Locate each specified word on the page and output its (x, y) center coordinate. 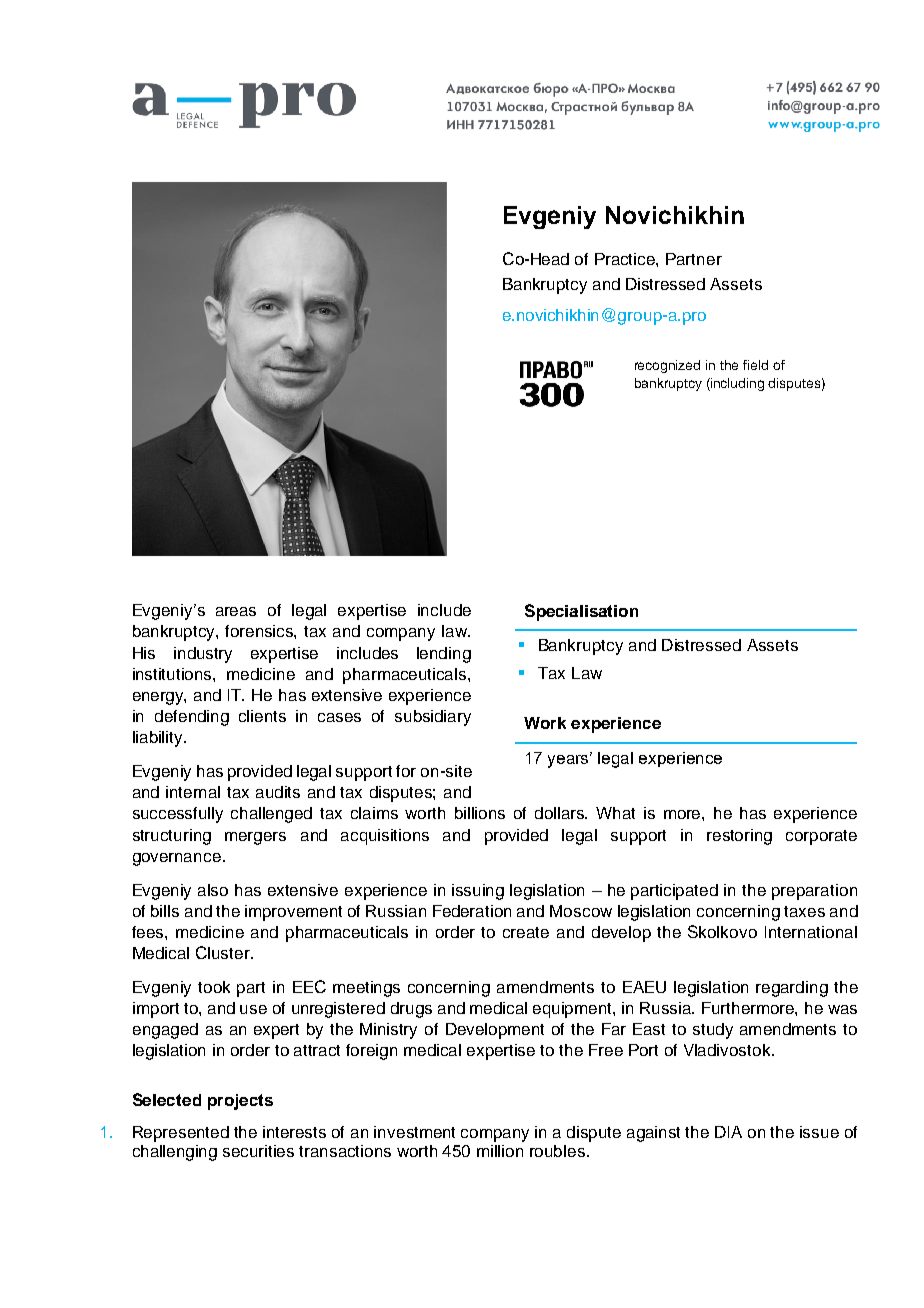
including (736, 384)
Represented (181, 1134)
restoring (739, 837)
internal (193, 792)
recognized (667, 366)
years (570, 760)
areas (236, 611)
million (500, 1151)
